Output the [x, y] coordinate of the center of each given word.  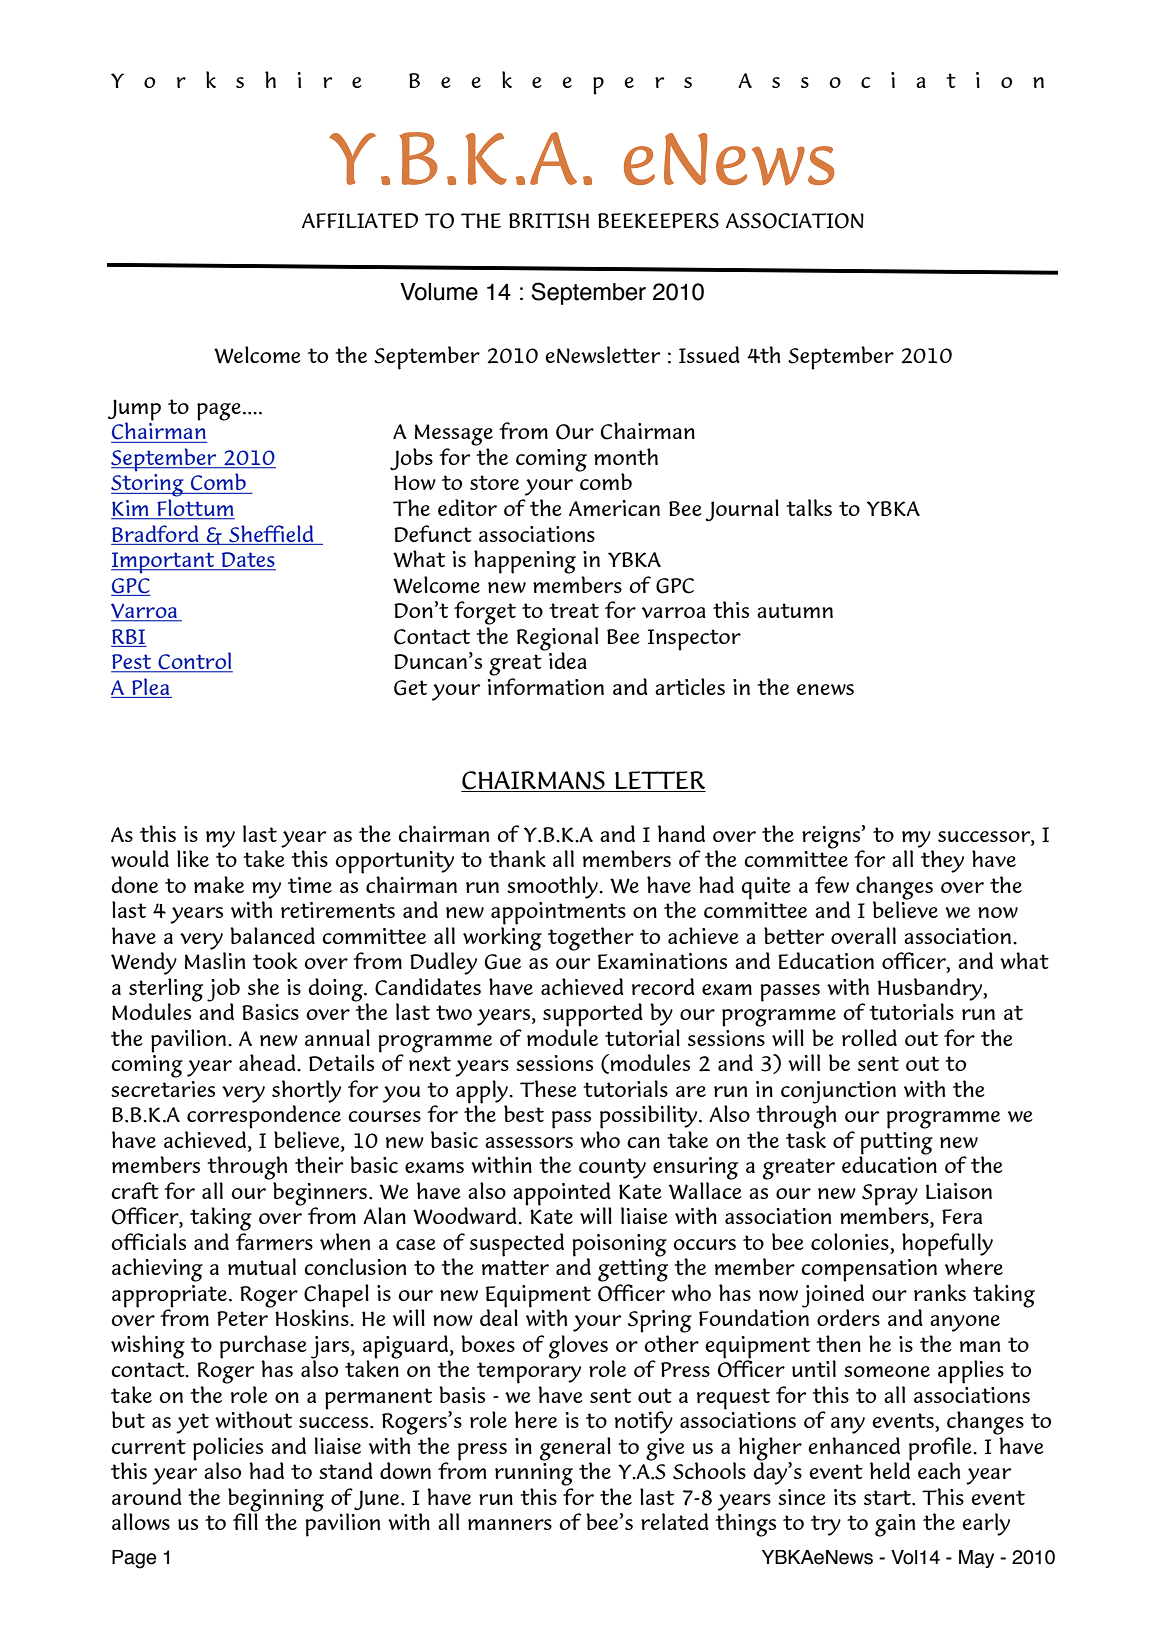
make [219, 884]
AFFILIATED [360, 220]
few [832, 884]
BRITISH [549, 221]
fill [245, 1520]
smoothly [553, 887]
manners [510, 1524]
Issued [709, 354]
